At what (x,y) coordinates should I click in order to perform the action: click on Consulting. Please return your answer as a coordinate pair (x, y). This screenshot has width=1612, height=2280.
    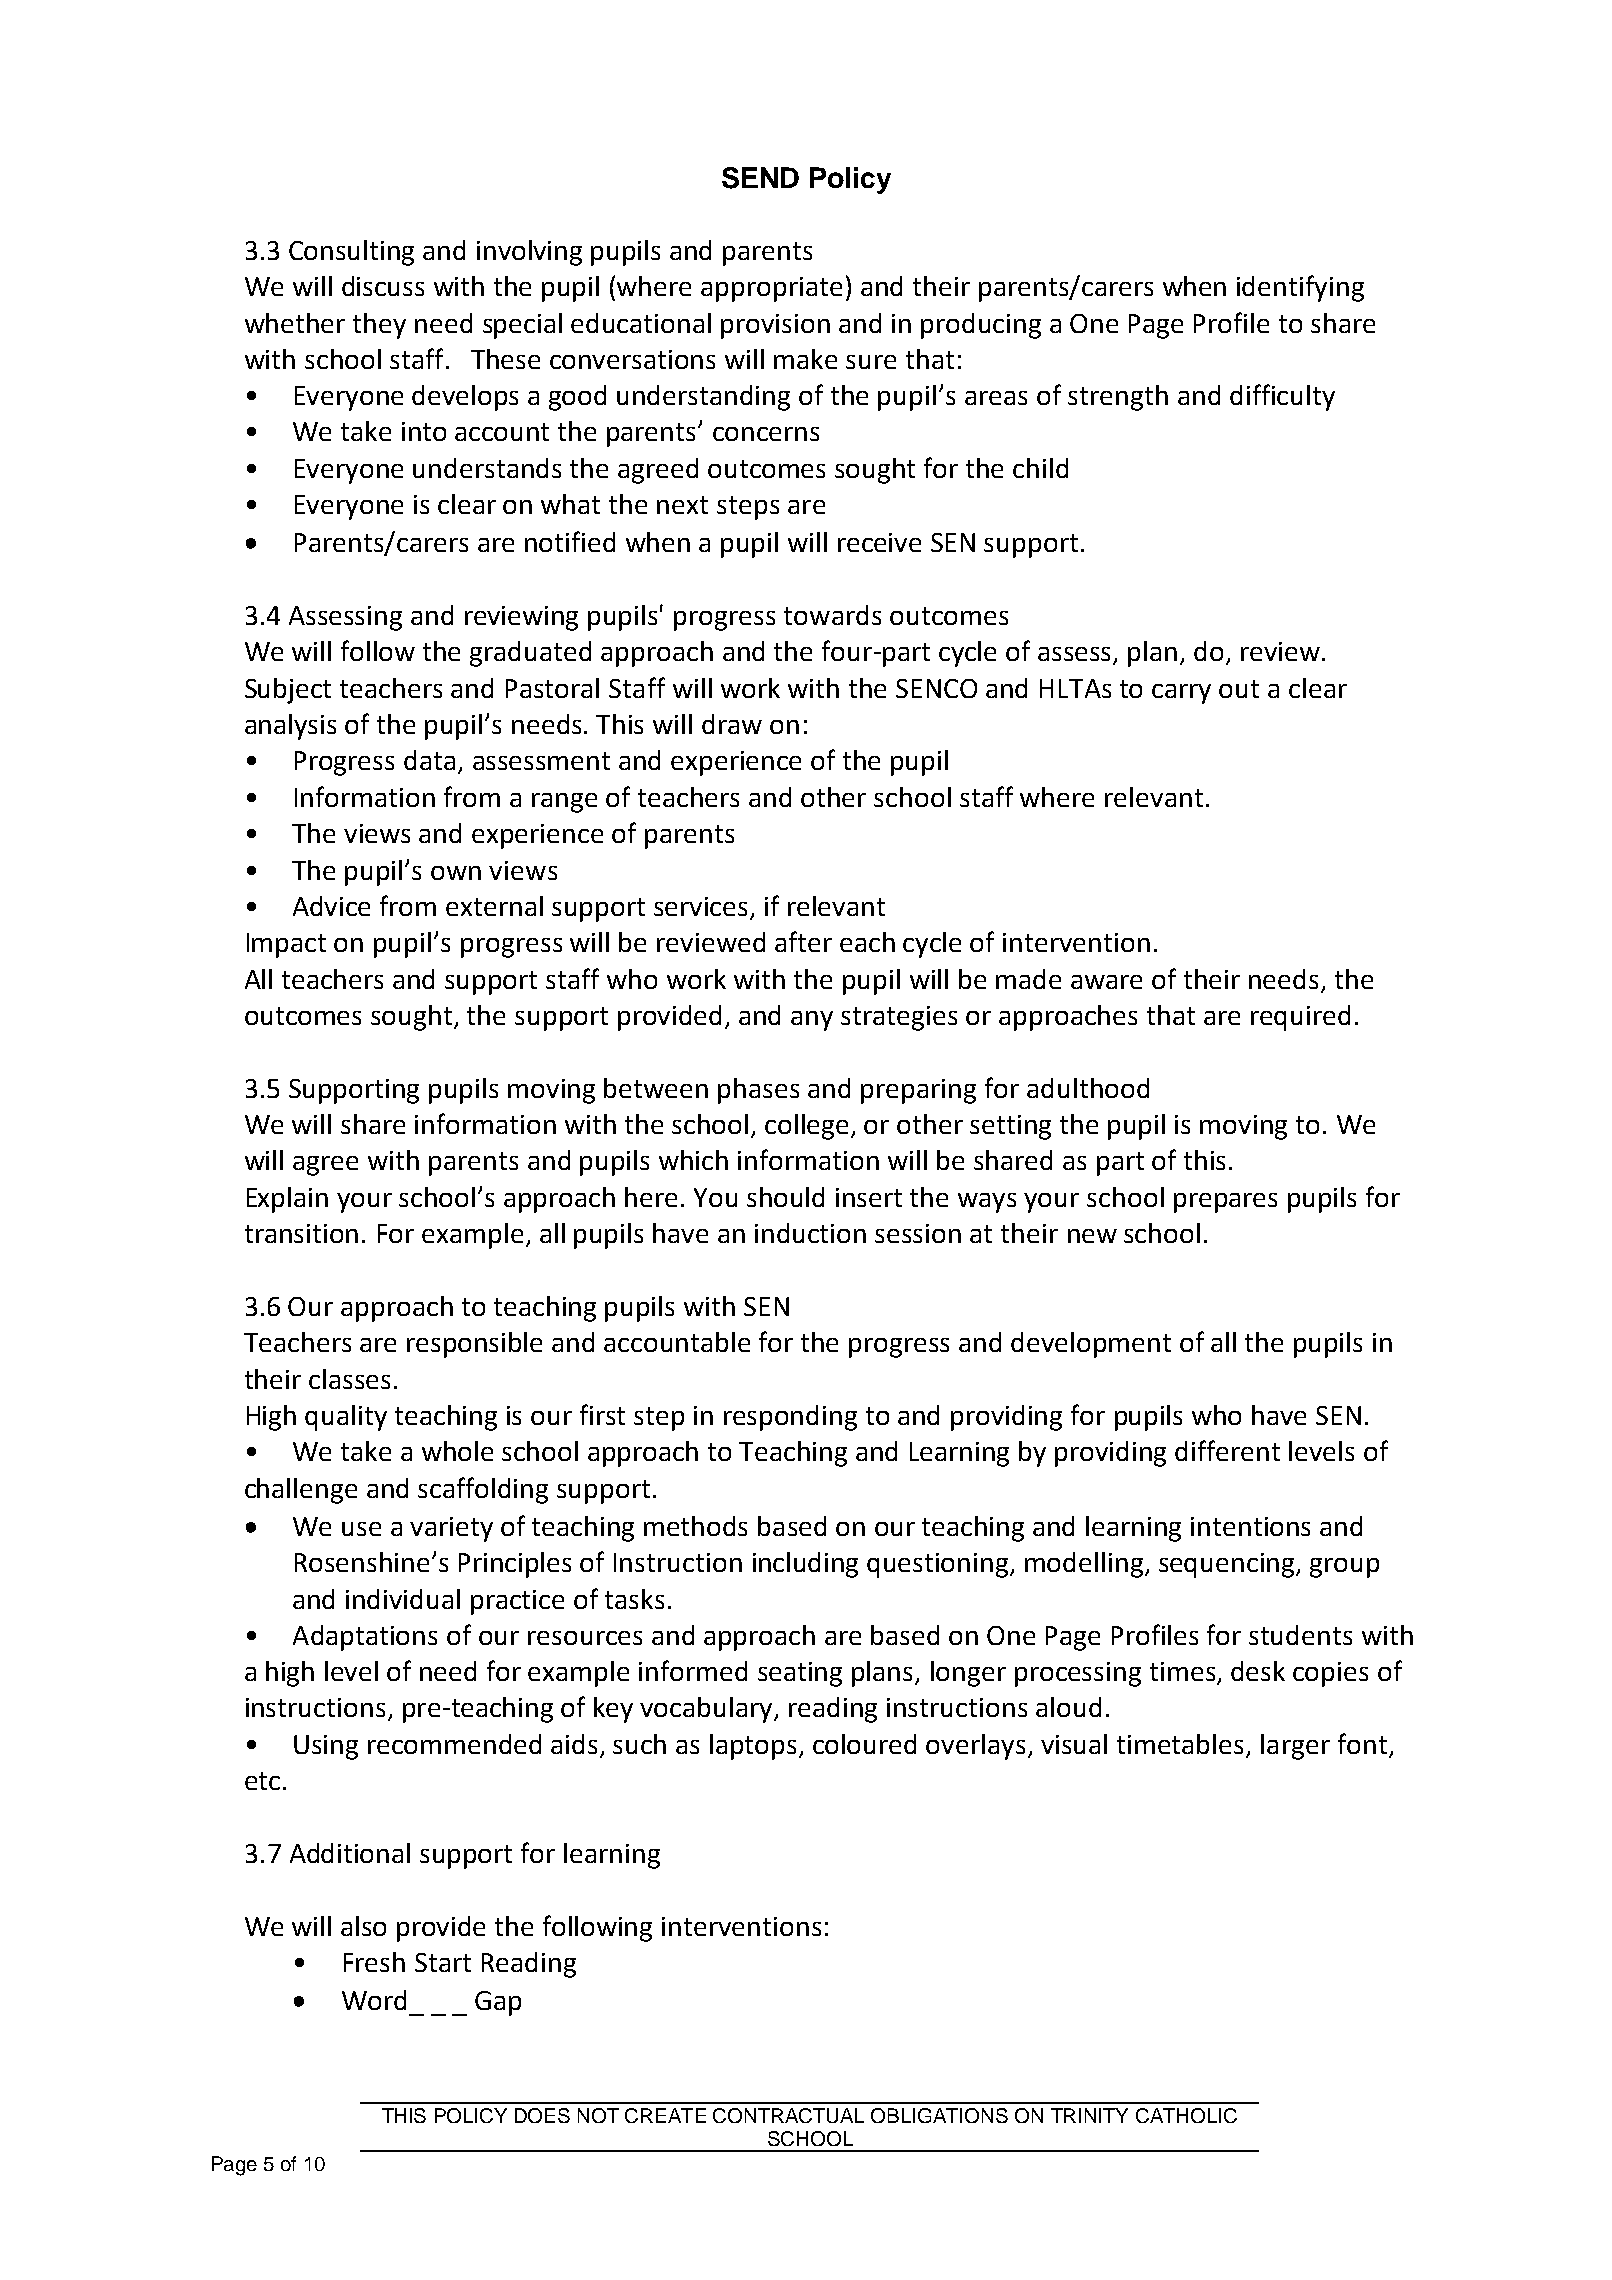
    Looking at the image, I should click on (351, 253).
